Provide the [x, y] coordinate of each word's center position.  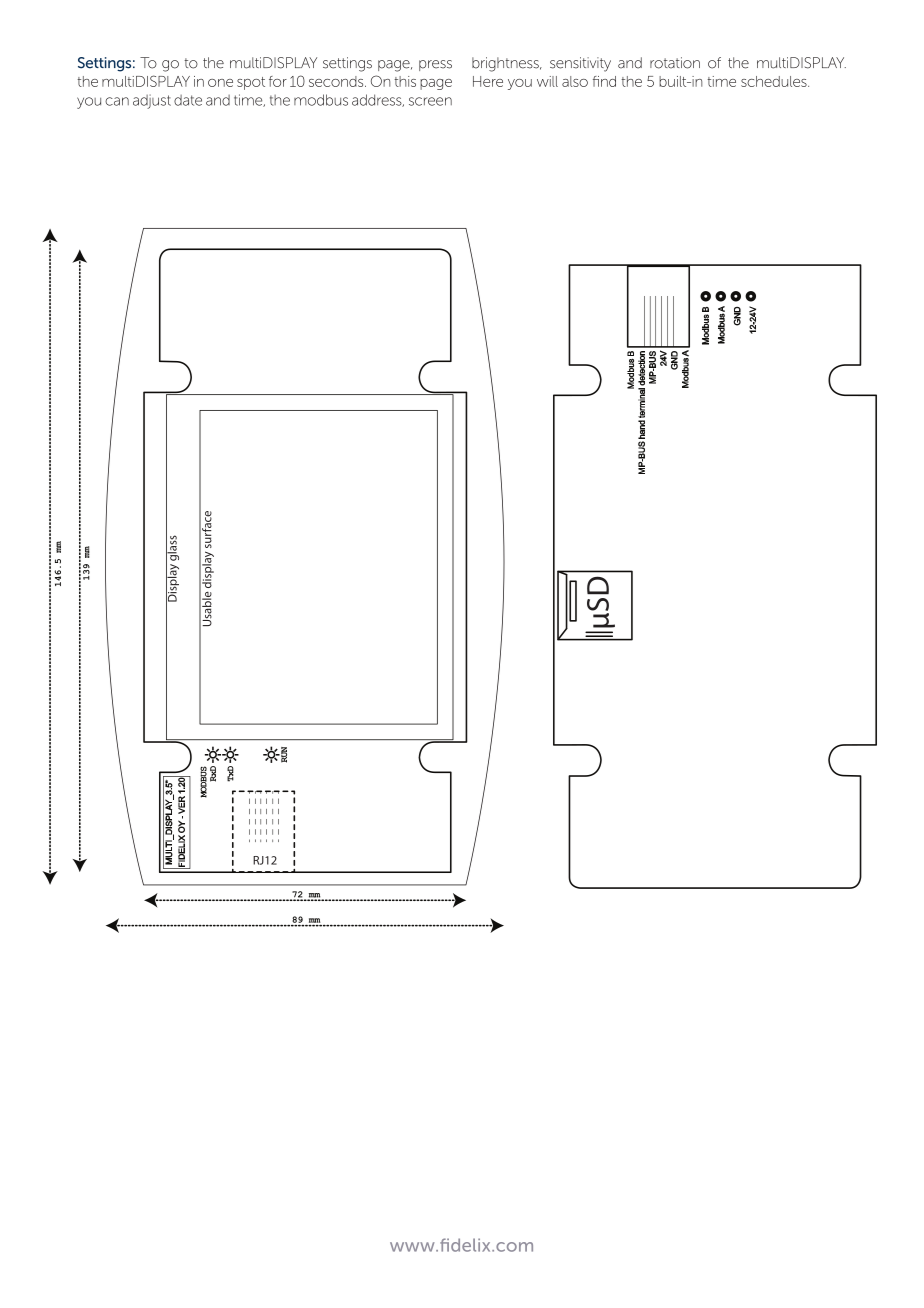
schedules [775, 81]
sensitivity [580, 64]
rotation [675, 63]
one [220, 83]
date [188, 100]
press [435, 65]
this [405, 81]
